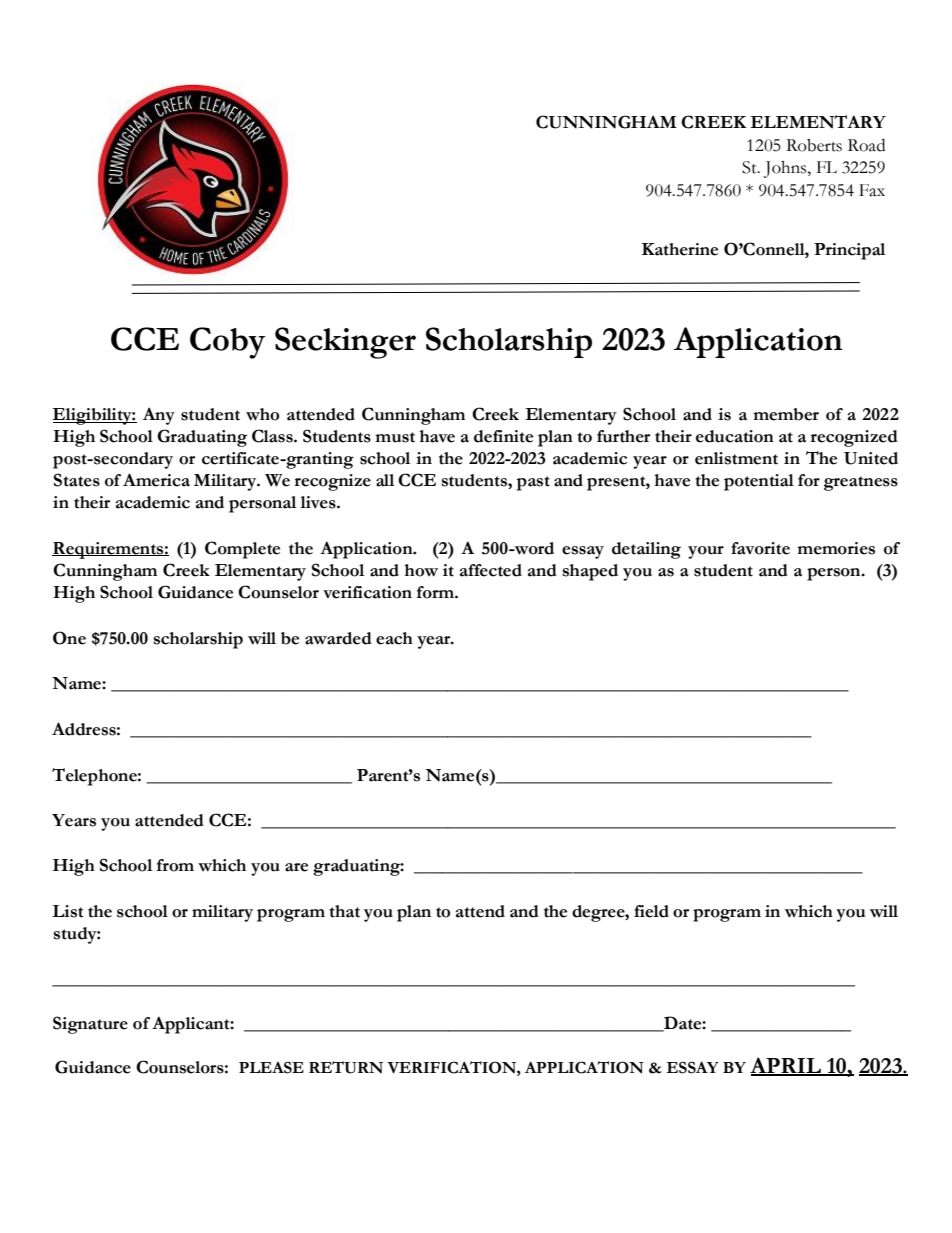  What do you see at coordinates (156, 480) in the screenshot?
I see `America` at bounding box center [156, 480].
